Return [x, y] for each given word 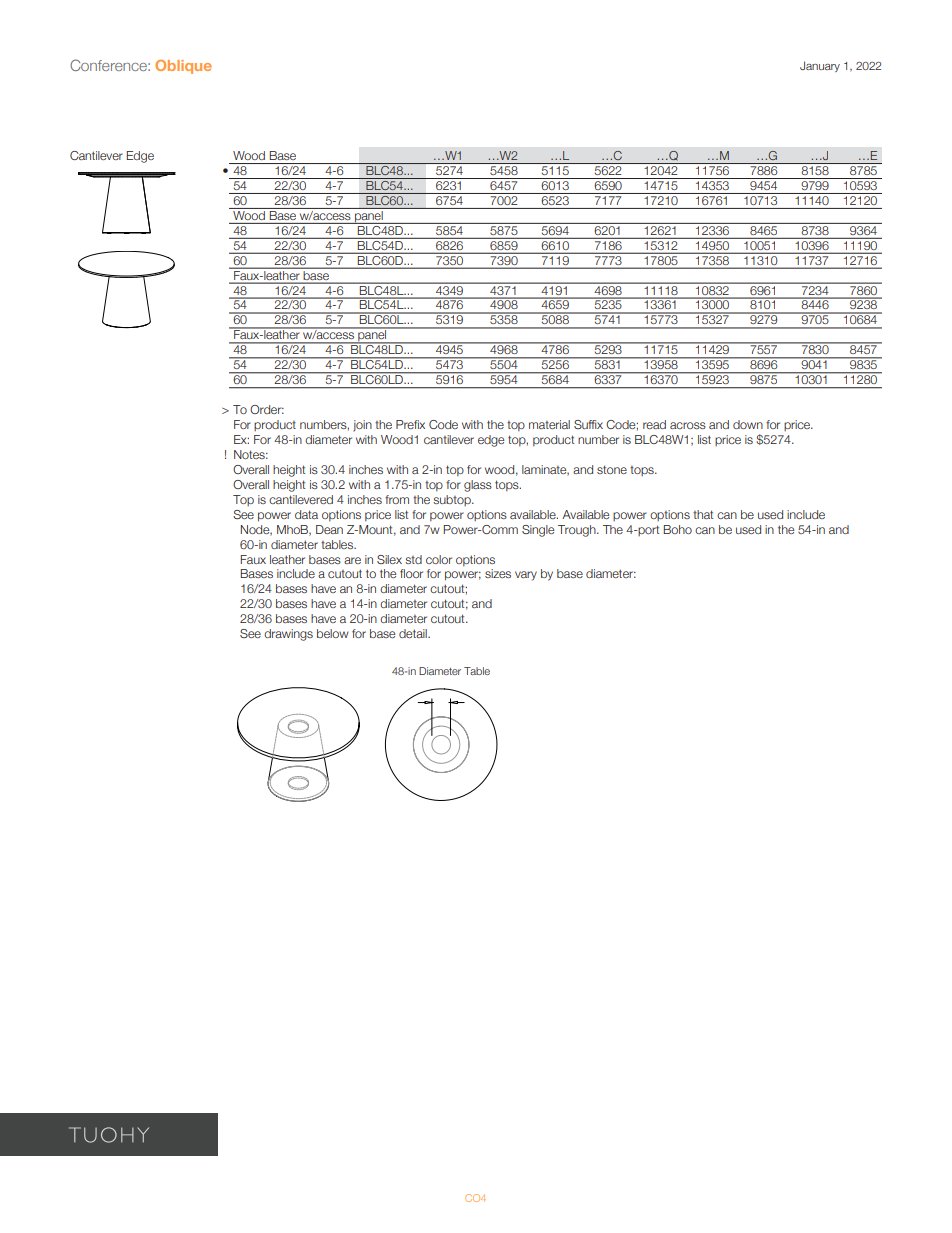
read [654, 424]
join [362, 426]
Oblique [183, 67]
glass [478, 486]
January [820, 66]
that [703, 514]
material [549, 424]
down [748, 424]
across [688, 425]
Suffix [588, 424]
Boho [678, 529]
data [306, 514]
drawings [288, 635]
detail [414, 633]
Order [267, 409]
